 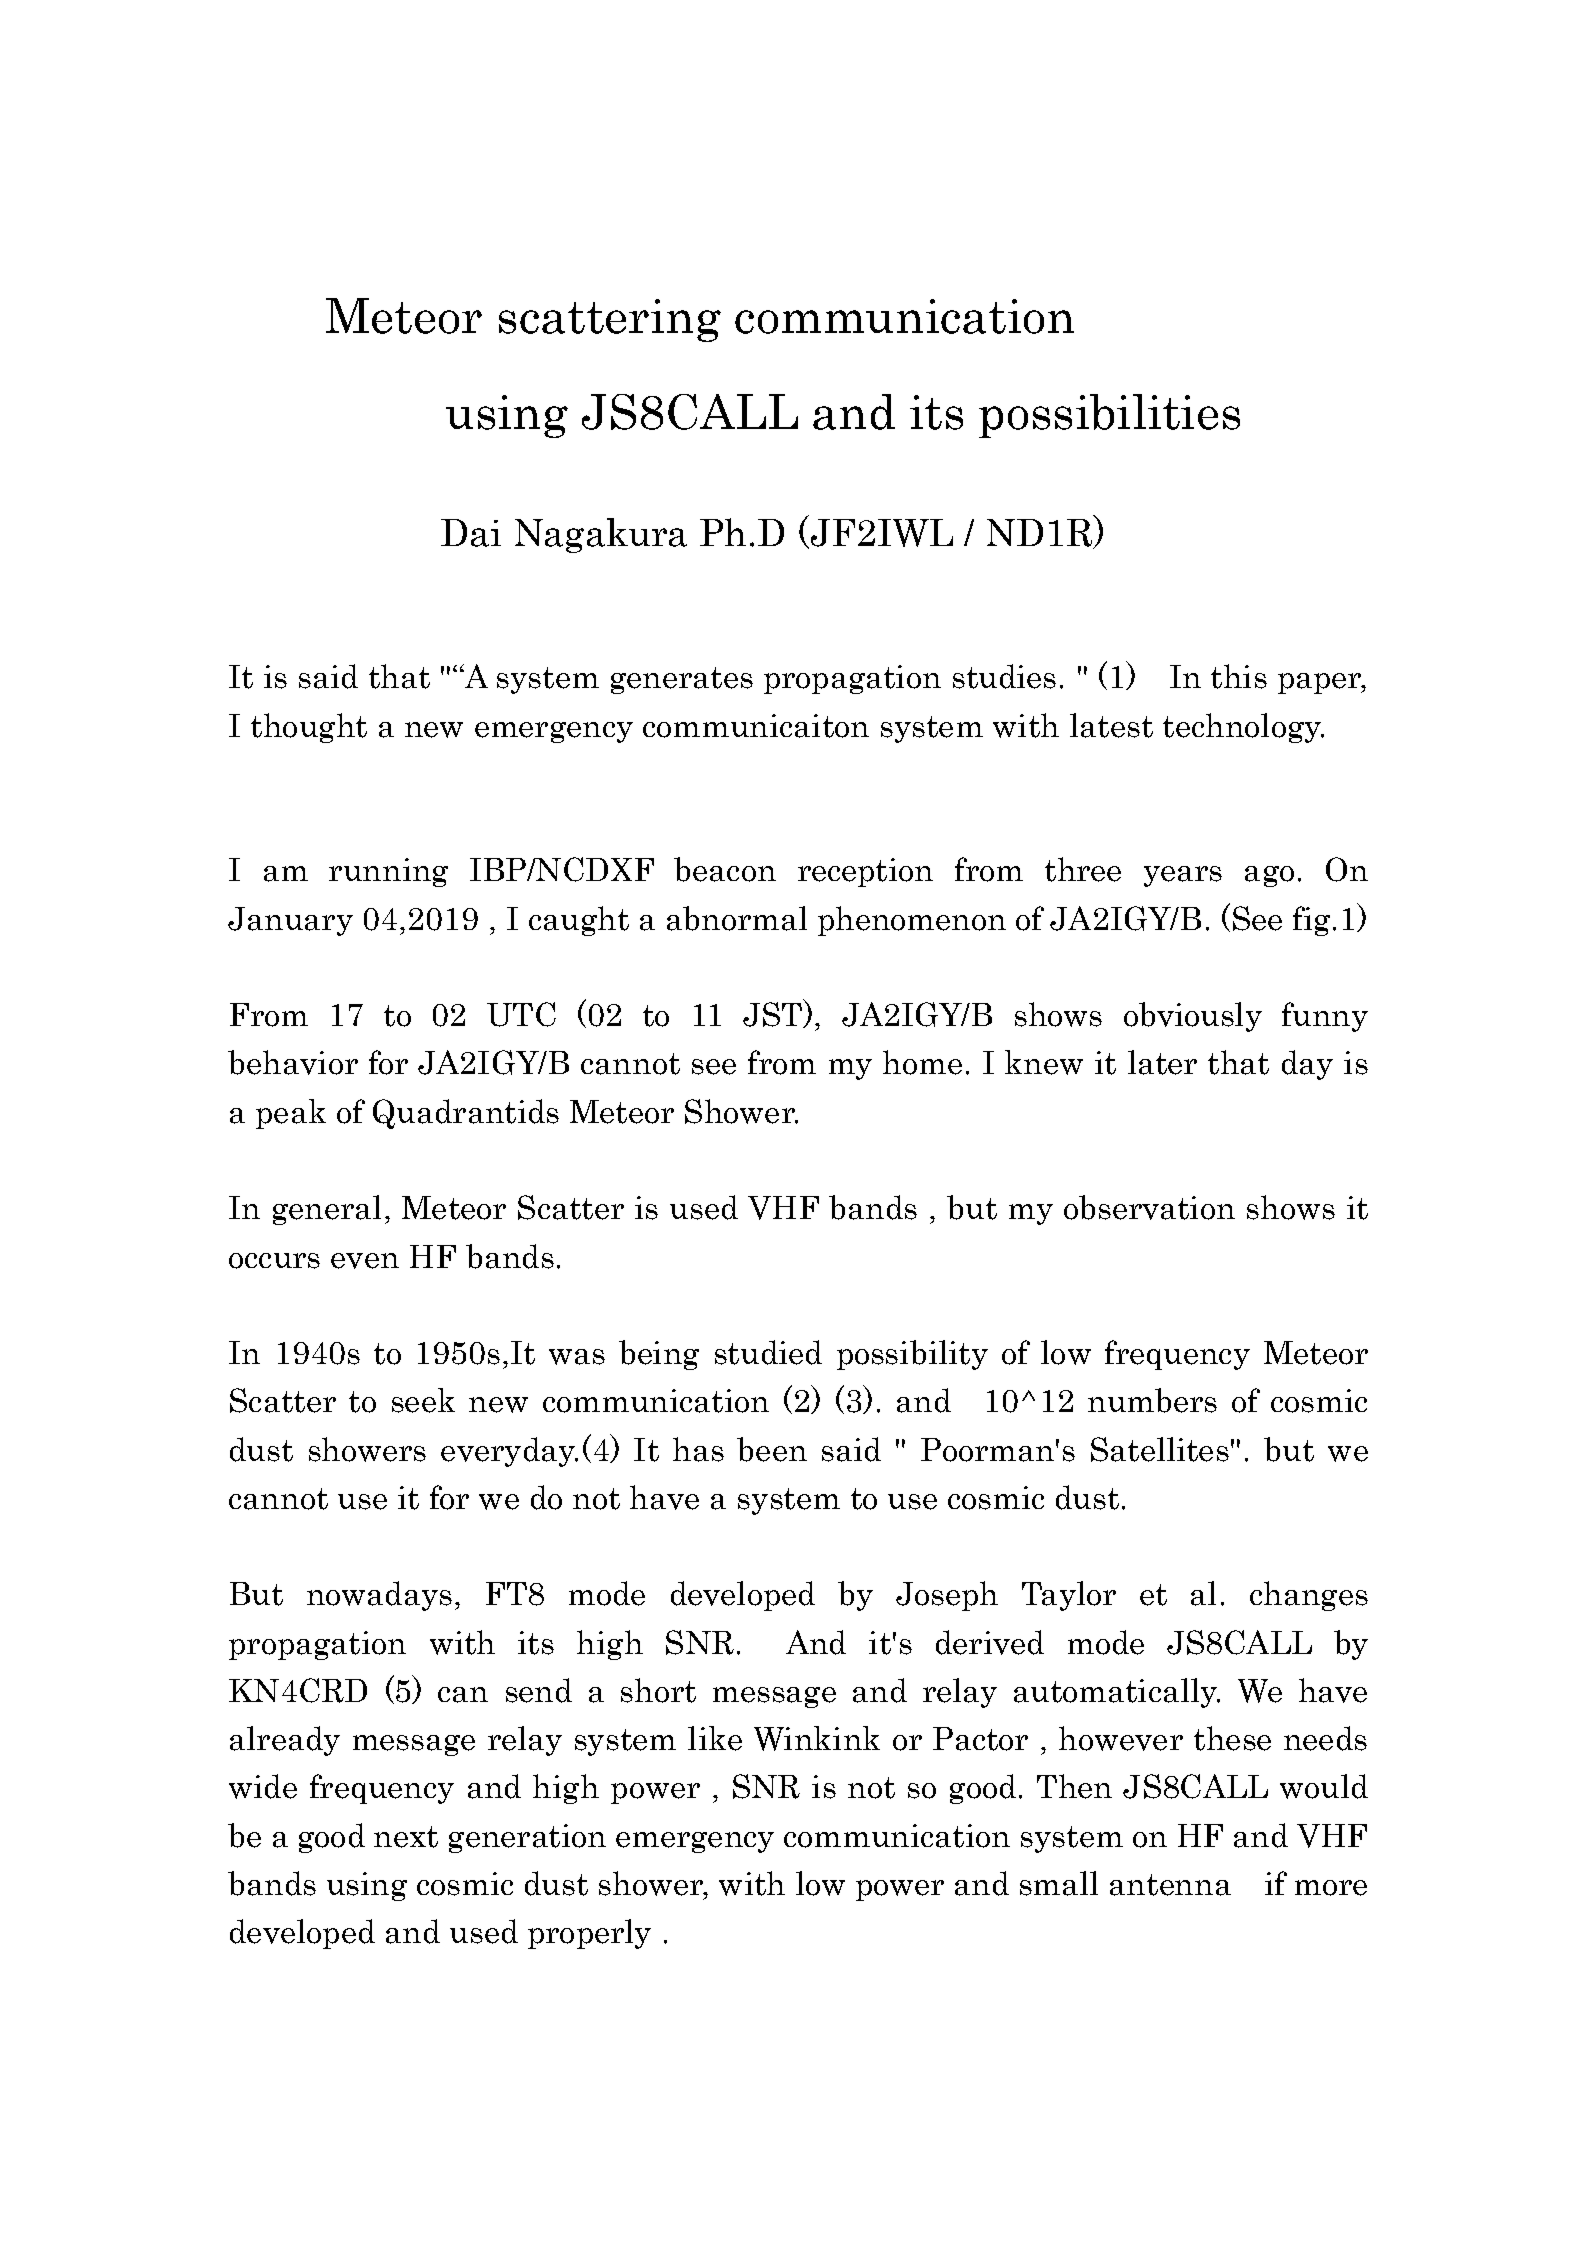 I want to click on generates, so click(x=682, y=680).
